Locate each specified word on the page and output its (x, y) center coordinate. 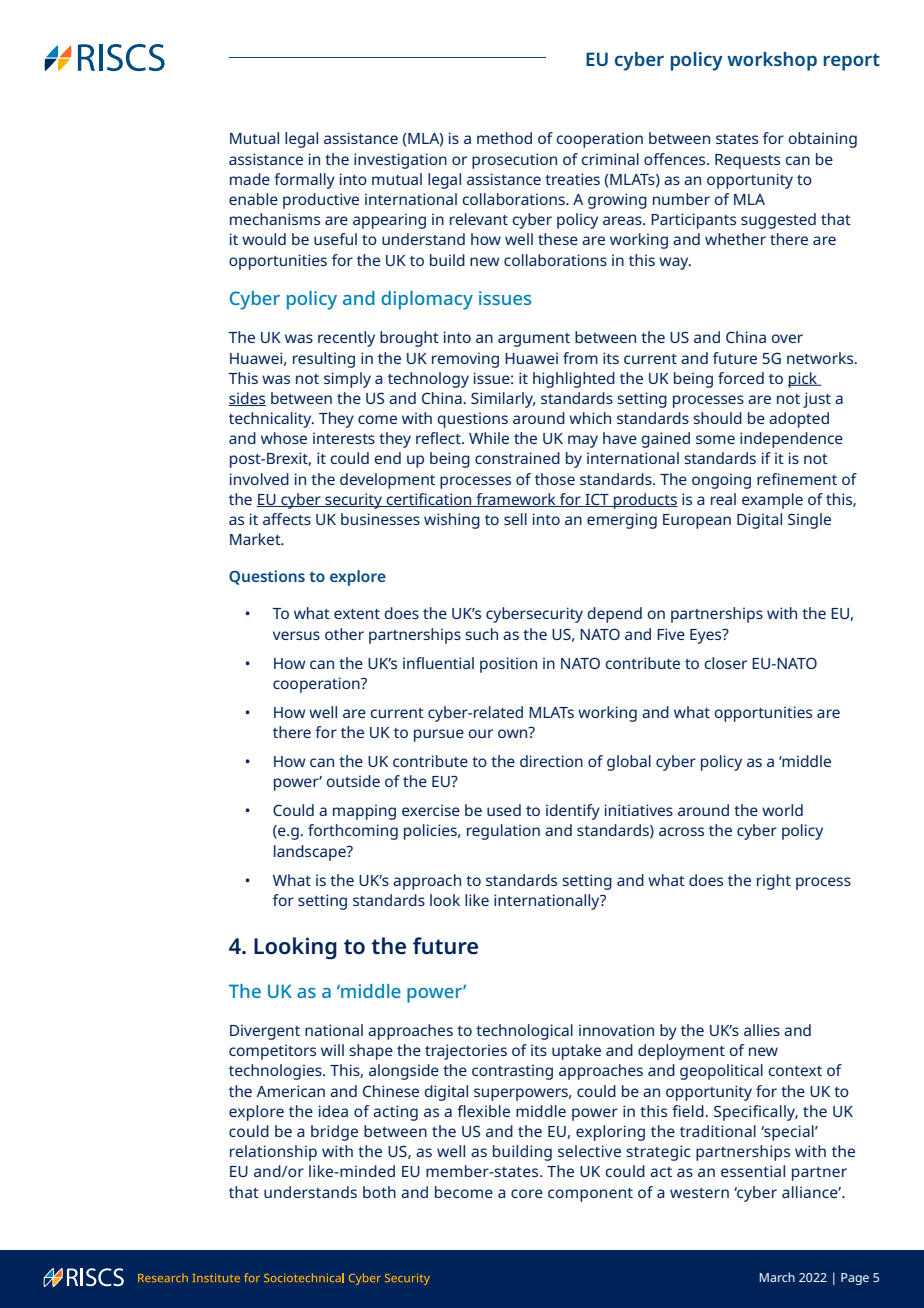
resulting (324, 360)
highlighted (574, 380)
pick (804, 380)
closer (725, 663)
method (504, 138)
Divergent (265, 1032)
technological (524, 1032)
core (527, 1193)
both (379, 1192)
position (508, 665)
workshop (772, 61)
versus (296, 635)
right (774, 882)
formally (304, 181)
